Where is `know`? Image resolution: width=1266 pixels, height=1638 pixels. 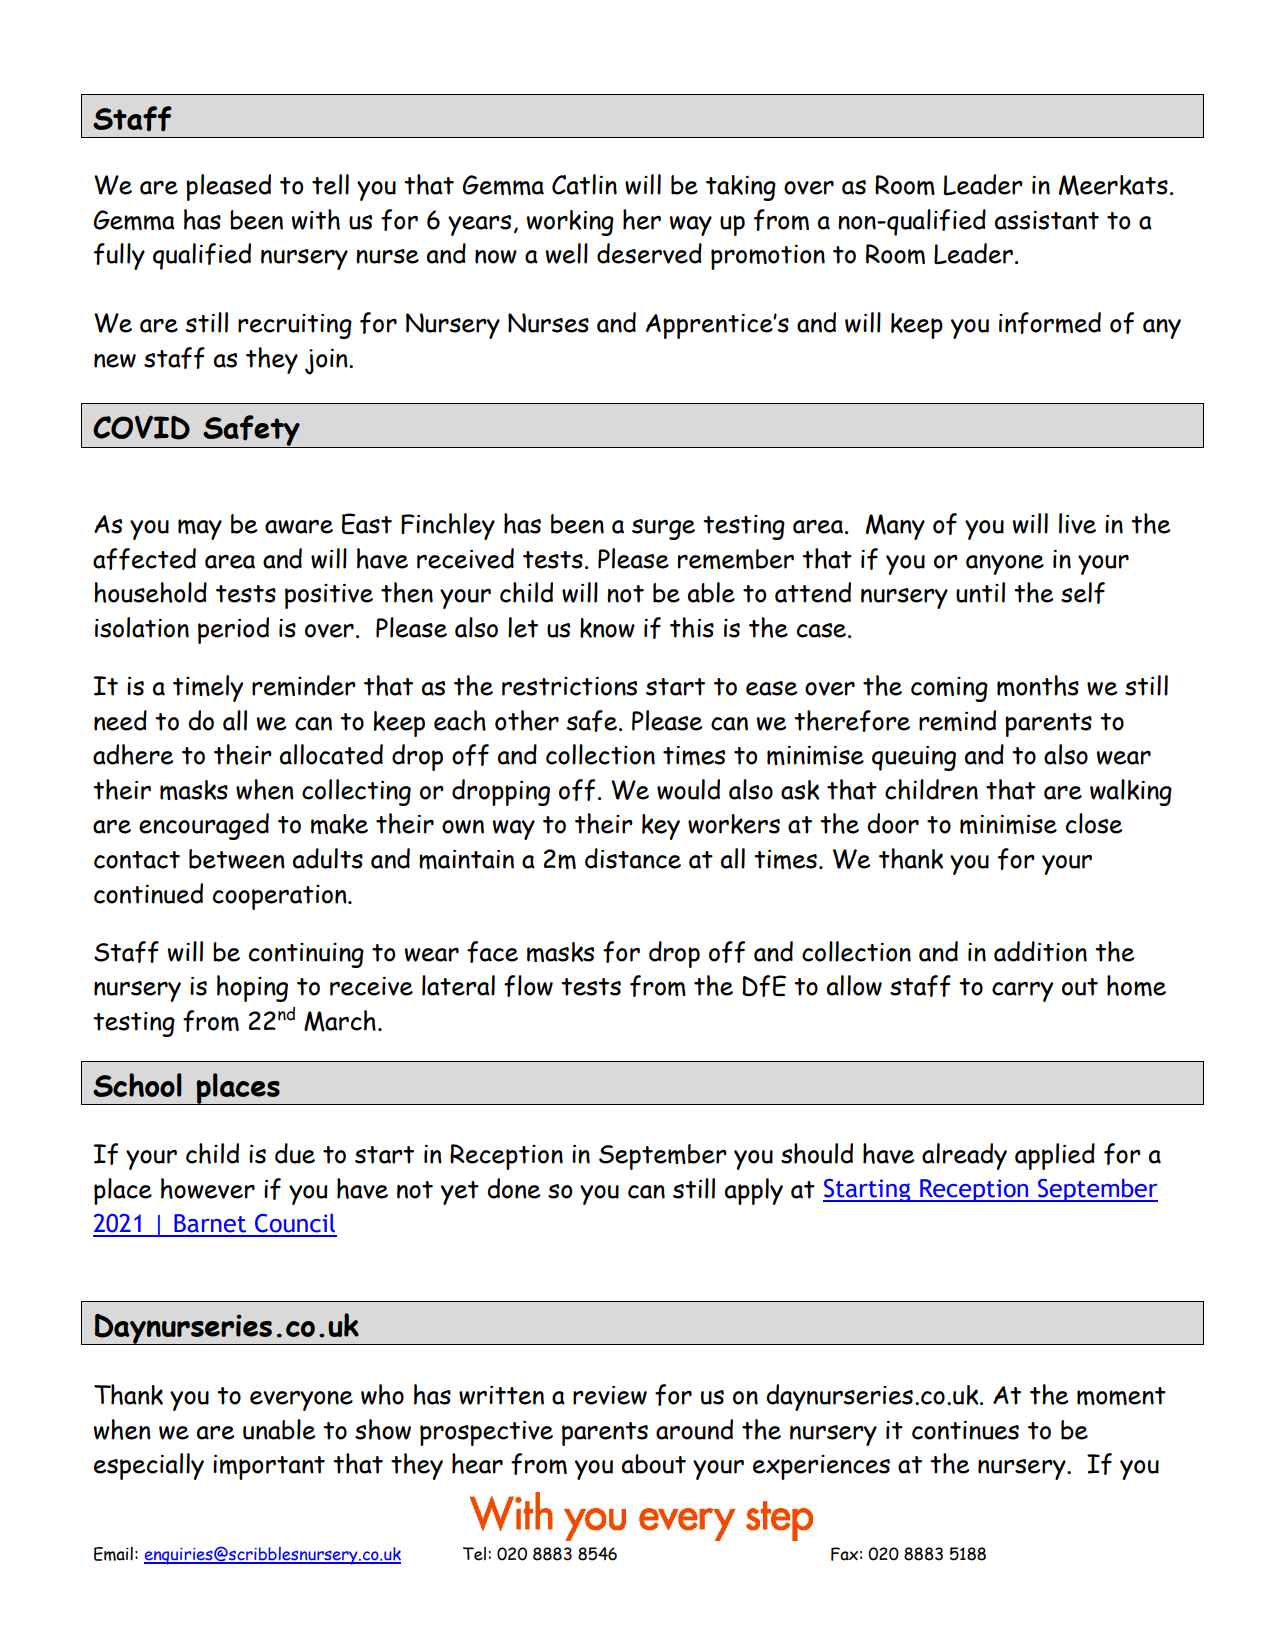 know is located at coordinates (607, 628).
